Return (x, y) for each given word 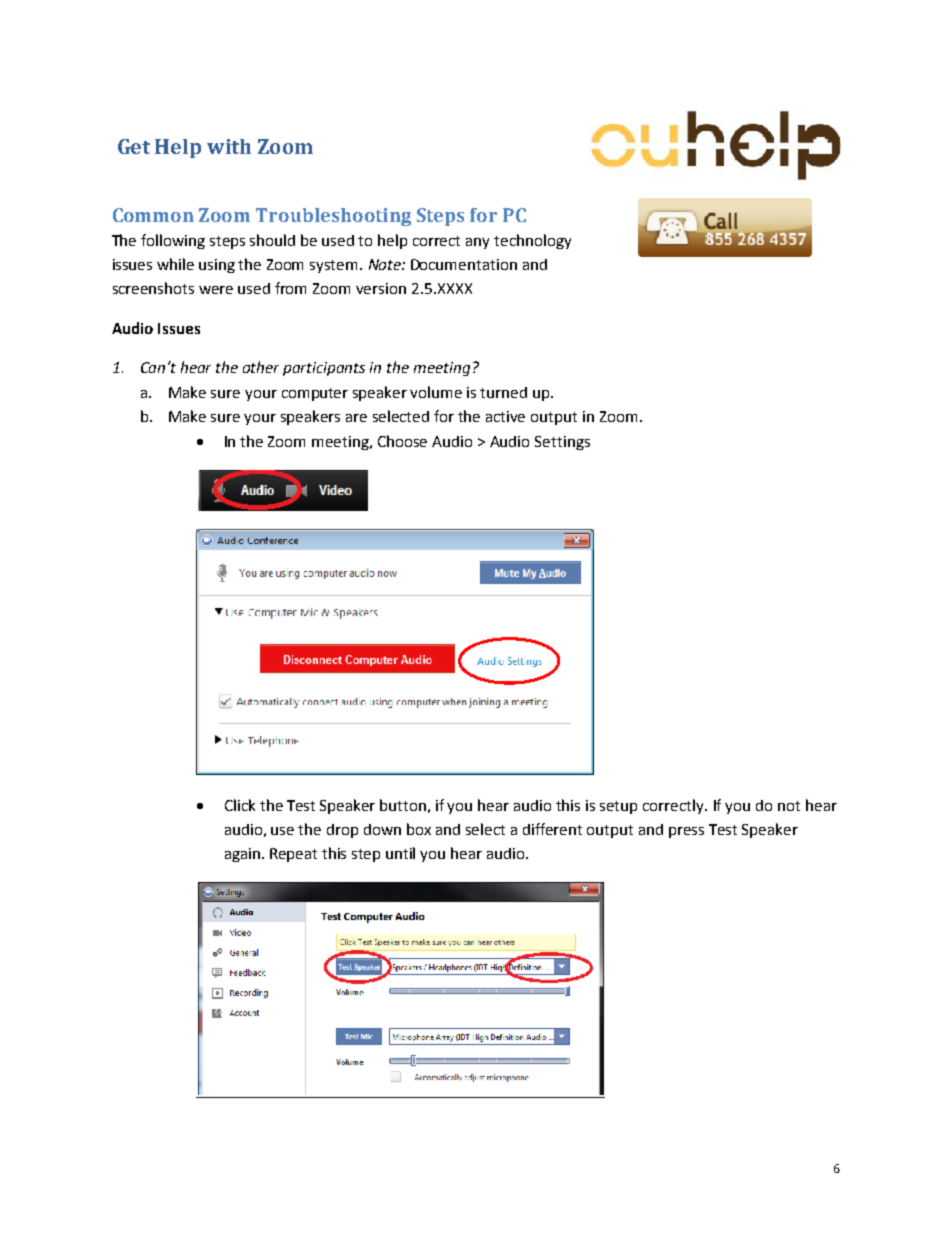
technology (532, 241)
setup (618, 807)
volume (436, 392)
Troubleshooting (333, 217)
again (244, 855)
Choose (402, 441)
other (261, 367)
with (229, 146)
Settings (562, 443)
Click (240, 805)
